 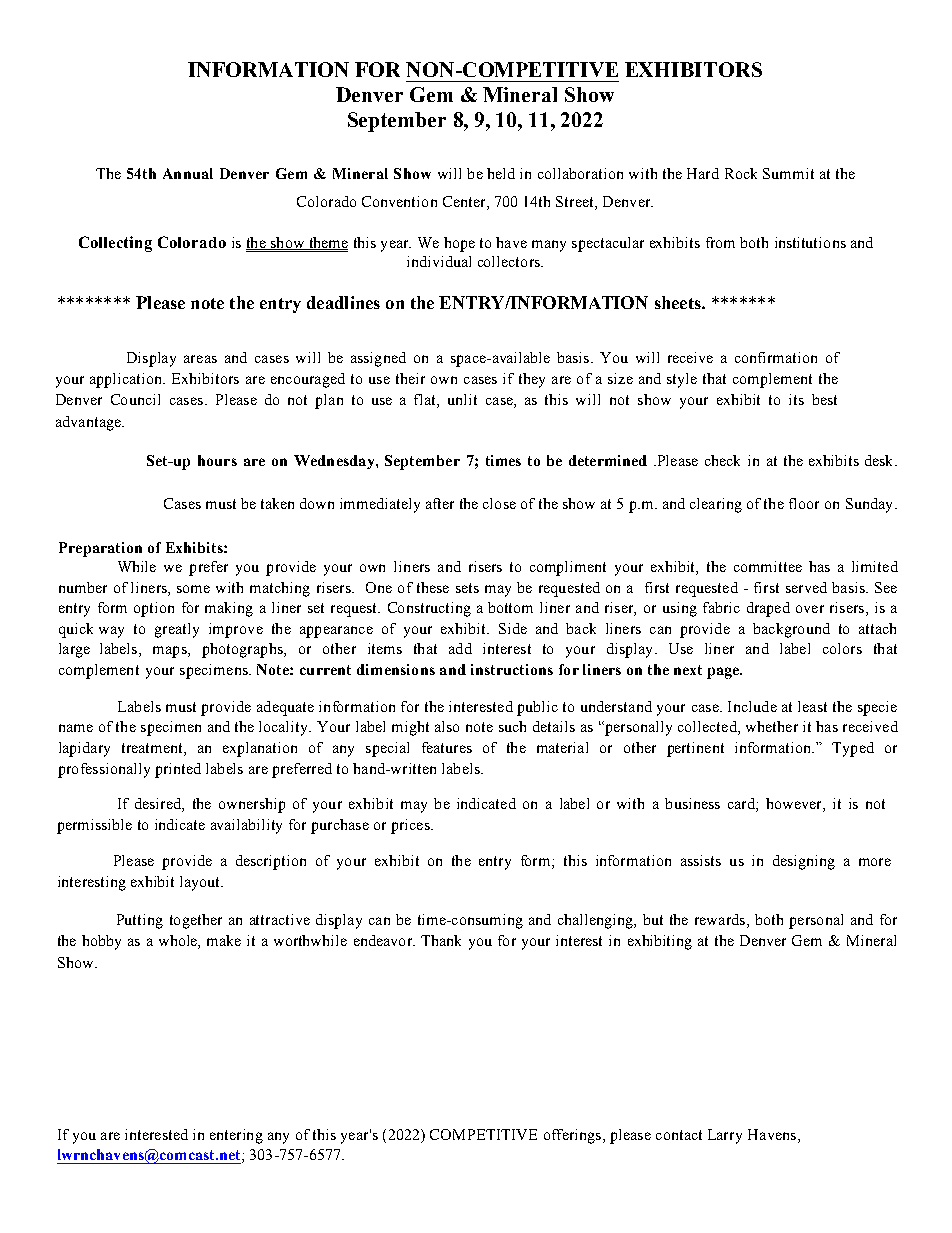 I want to click on sets, so click(x=467, y=588).
